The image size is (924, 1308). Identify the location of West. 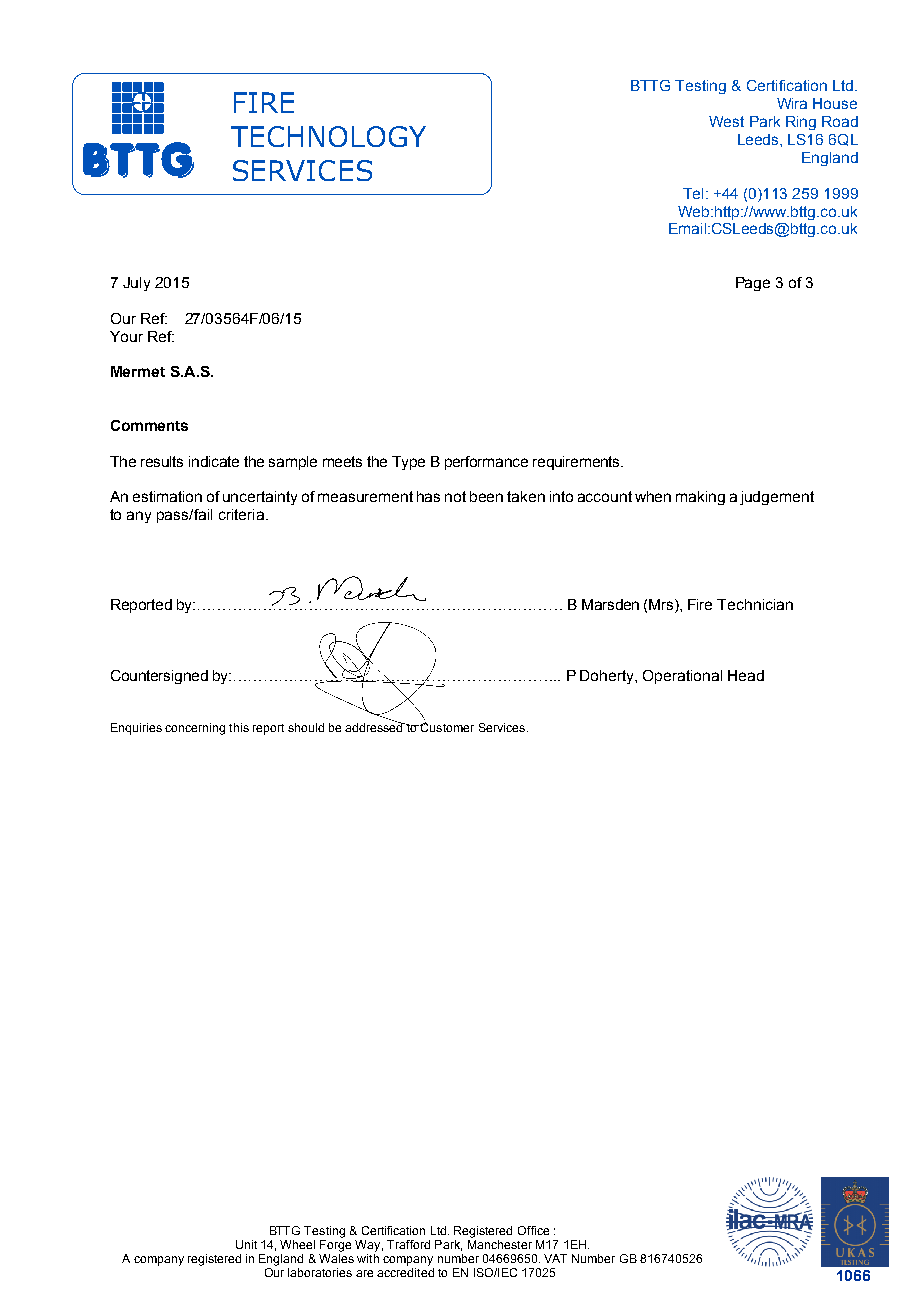
(726, 121).
